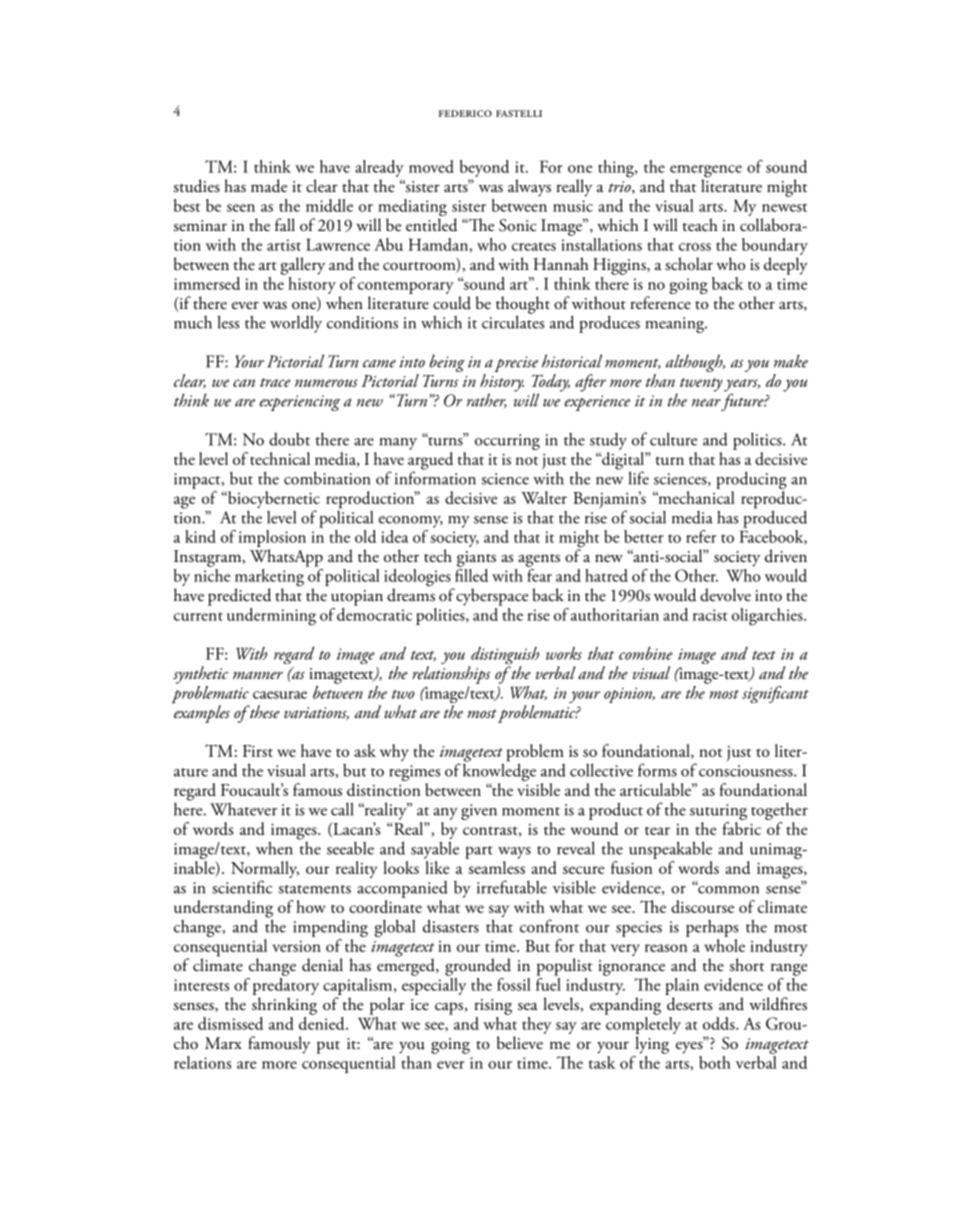 The image size is (958, 1232). What do you see at coordinates (492, 597) in the screenshot?
I see `cyberspace` at bounding box center [492, 597].
